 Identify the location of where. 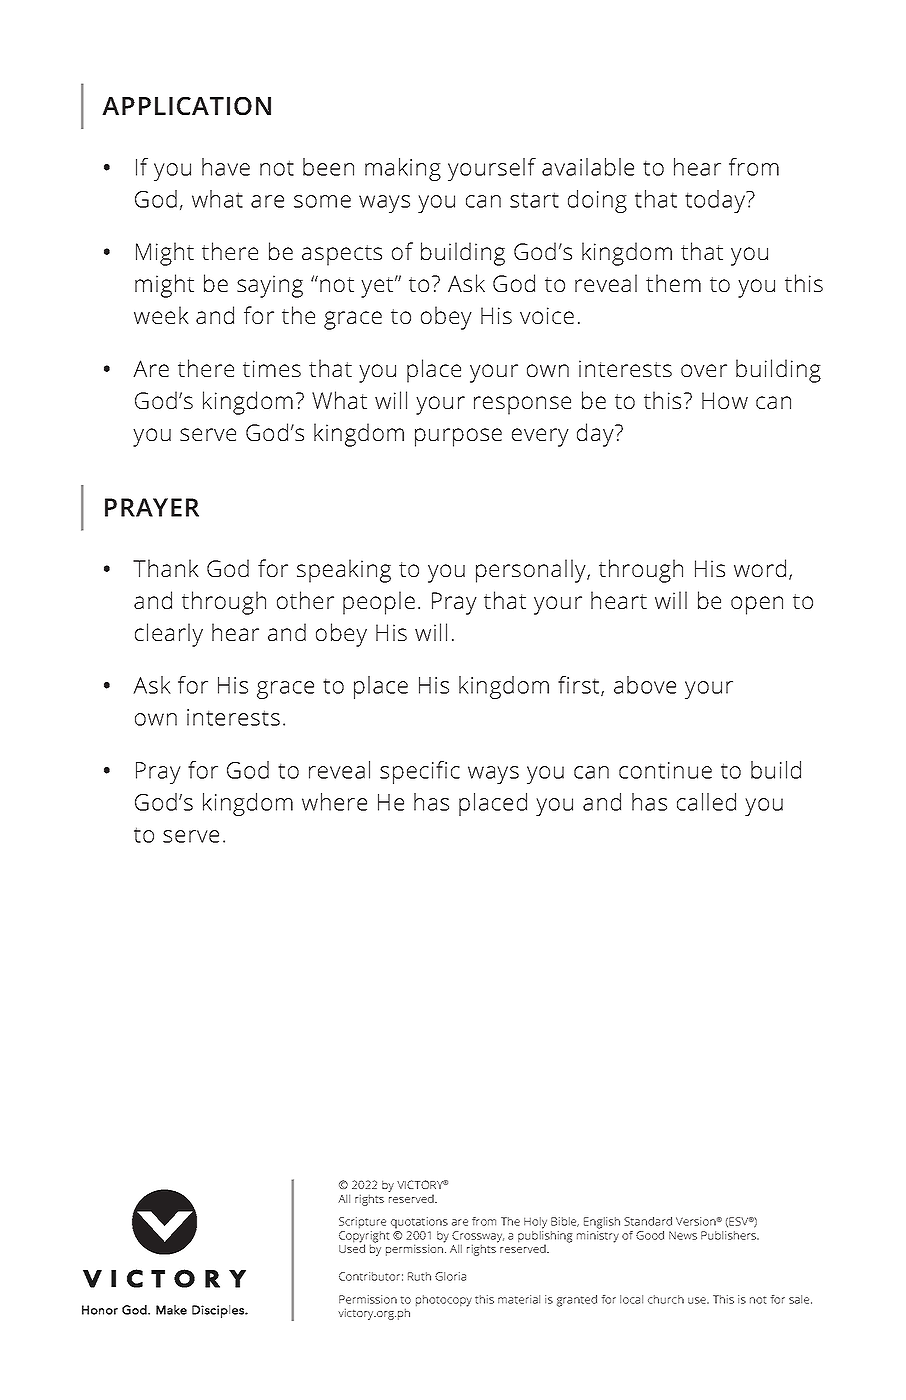
(334, 802).
